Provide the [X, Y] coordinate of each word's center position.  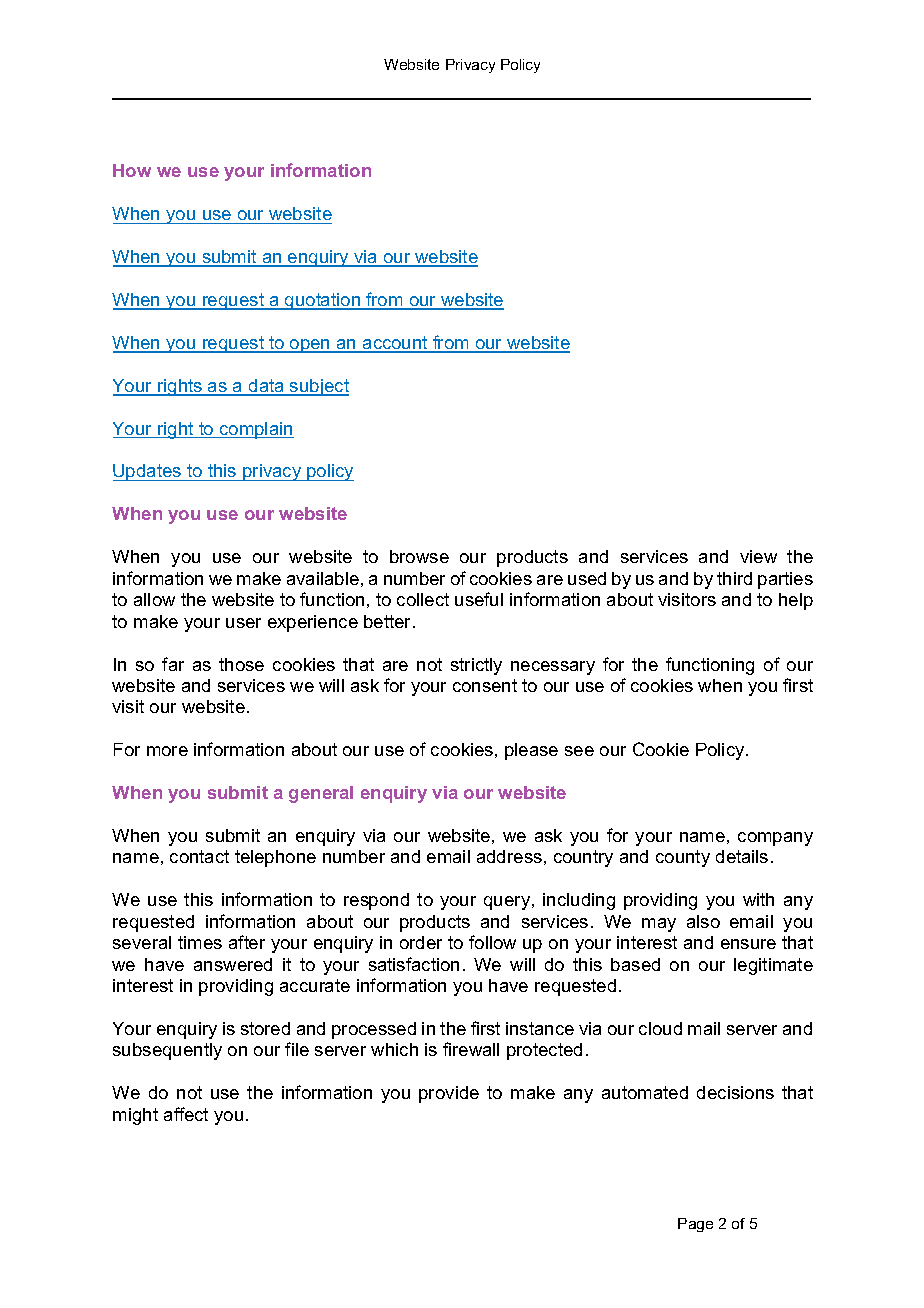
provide [449, 1094]
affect [186, 1114]
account [395, 344]
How [132, 170]
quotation [323, 301]
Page [695, 1225]
